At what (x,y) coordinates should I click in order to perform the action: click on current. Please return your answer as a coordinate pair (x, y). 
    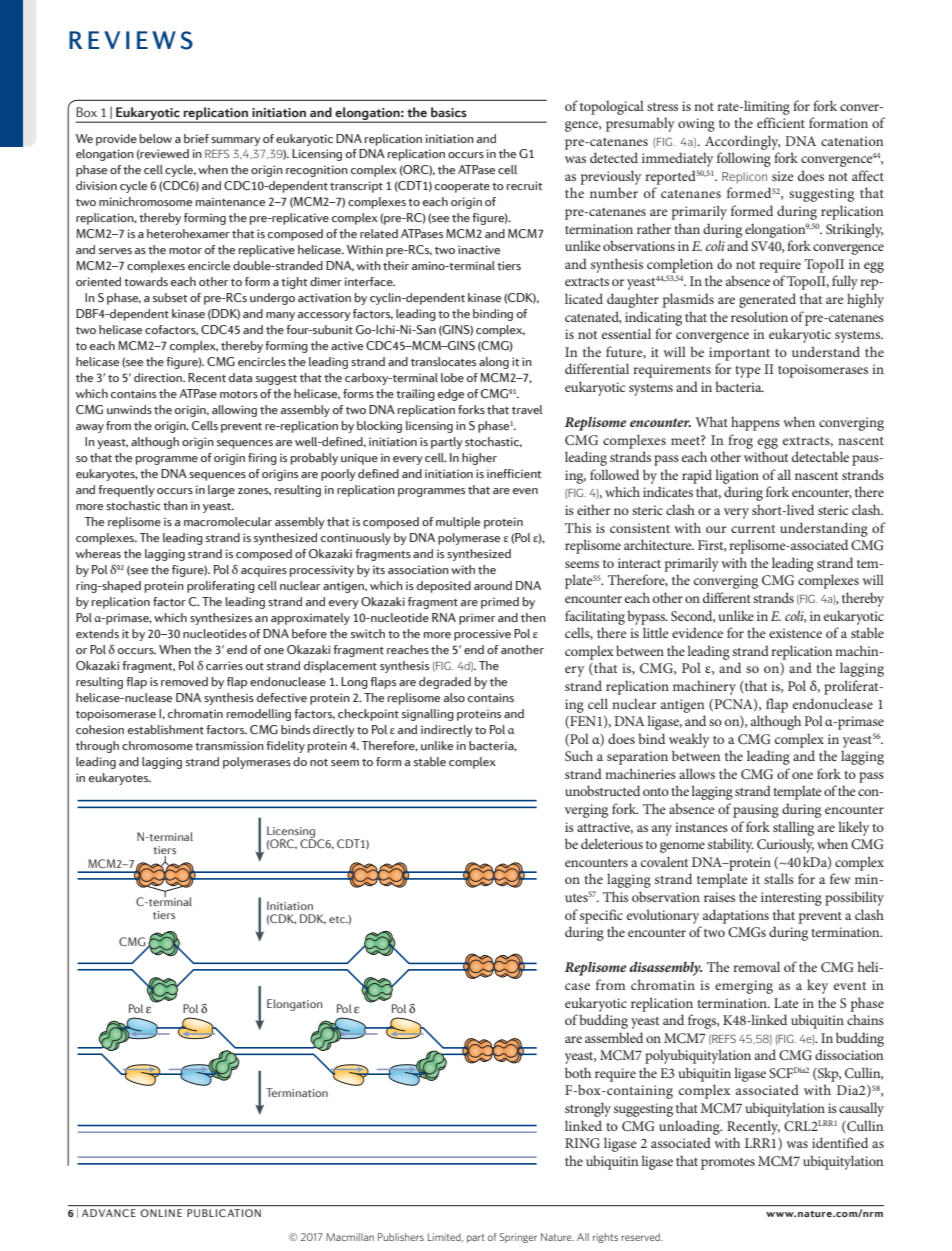
    Looking at the image, I should click on (753, 529).
